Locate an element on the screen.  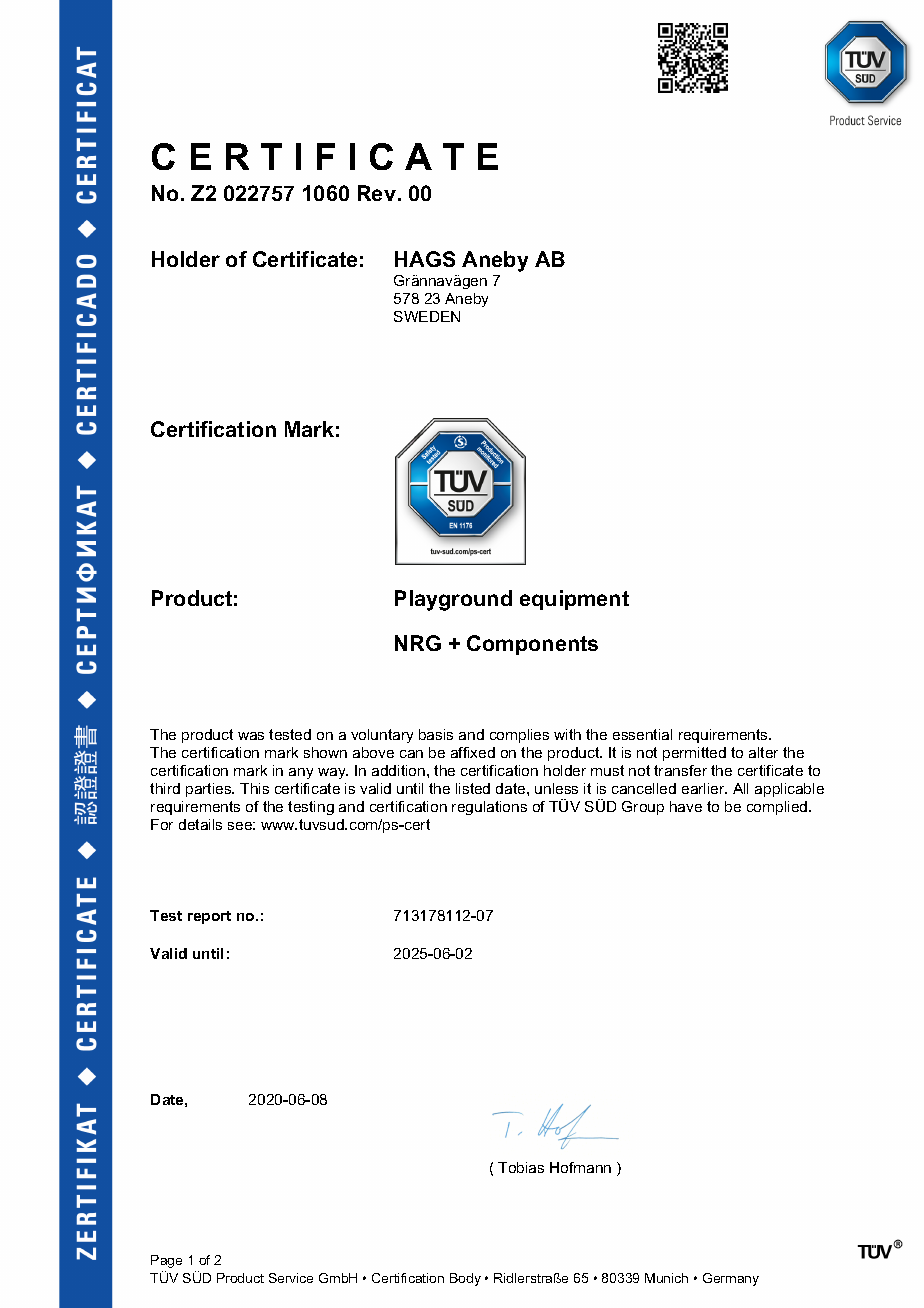
HAGS is located at coordinates (425, 259).
